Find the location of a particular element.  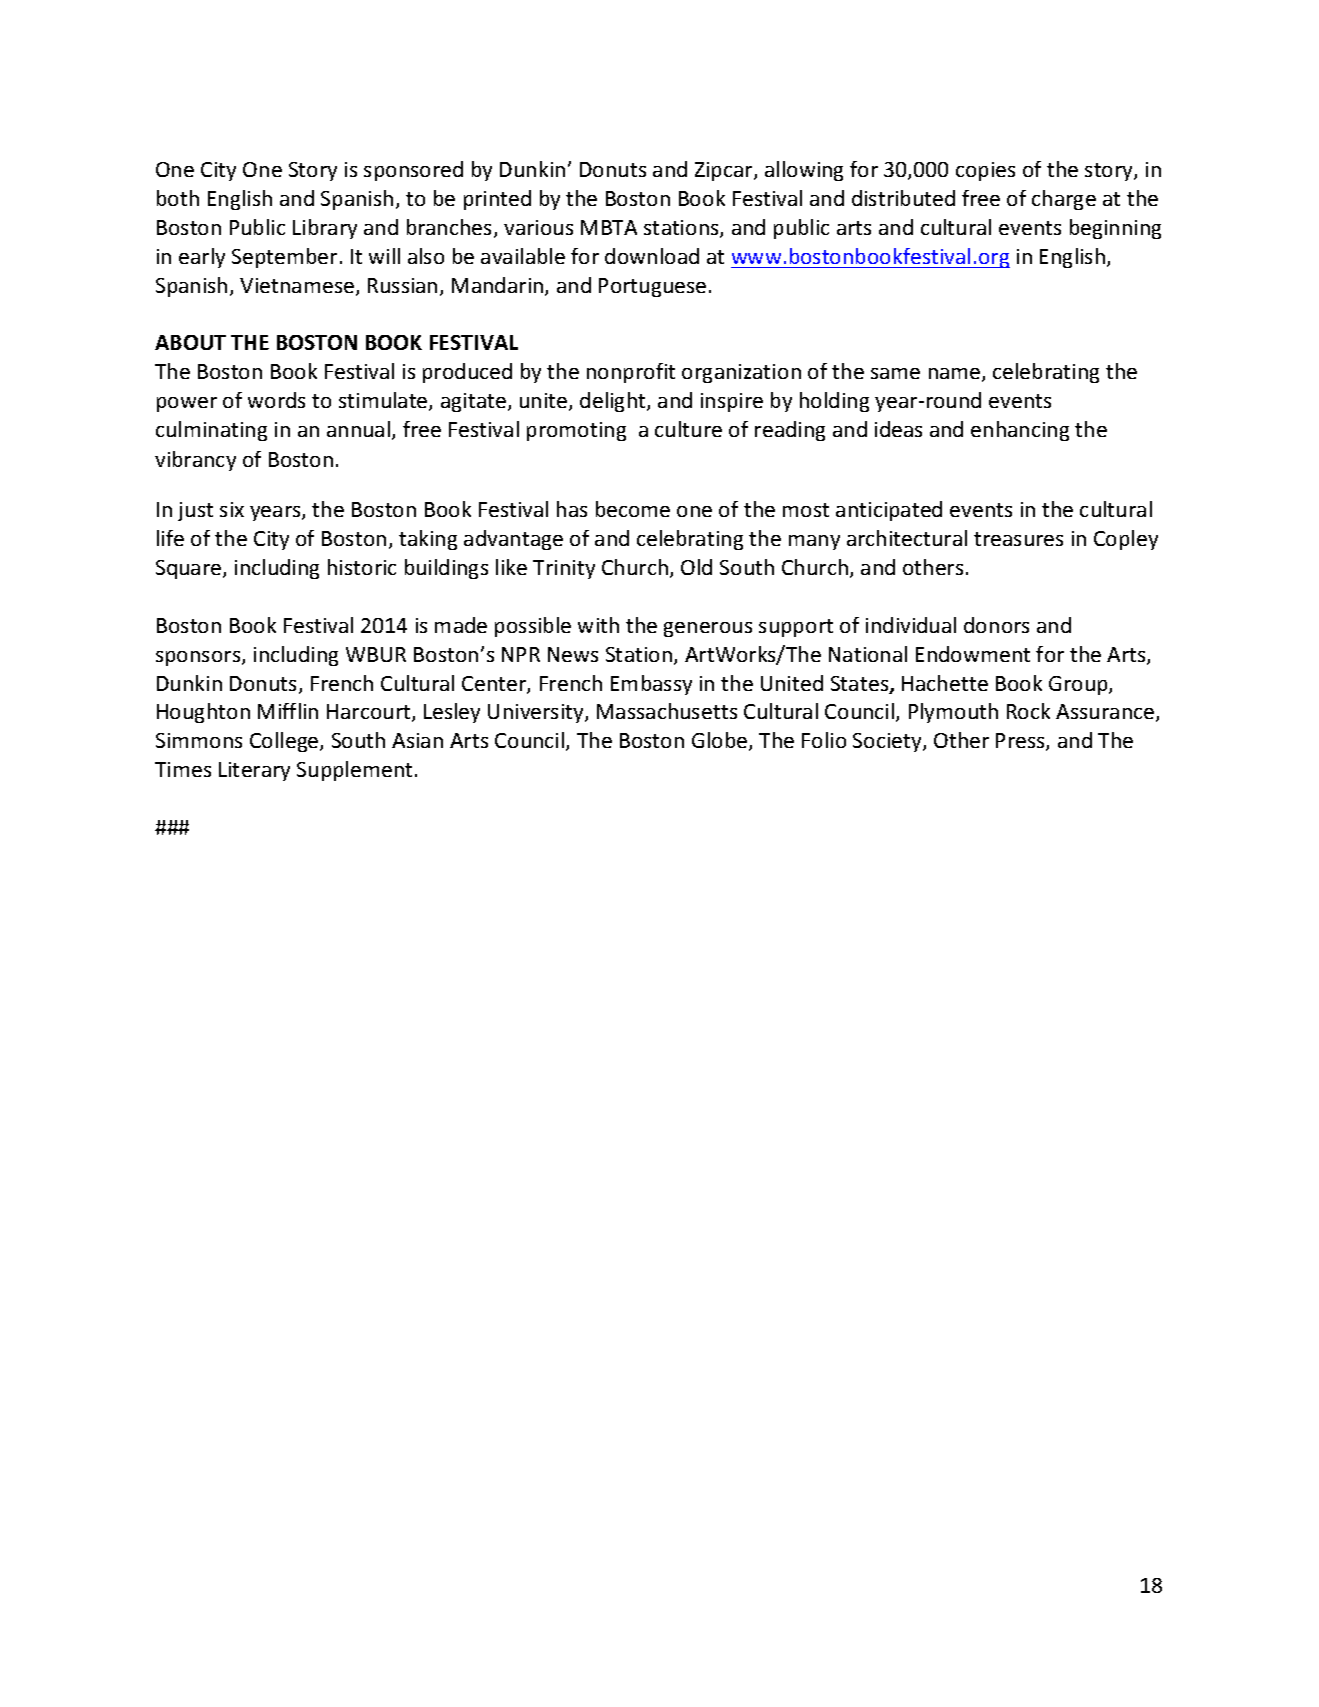

same is located at coordinates (895, 373).
